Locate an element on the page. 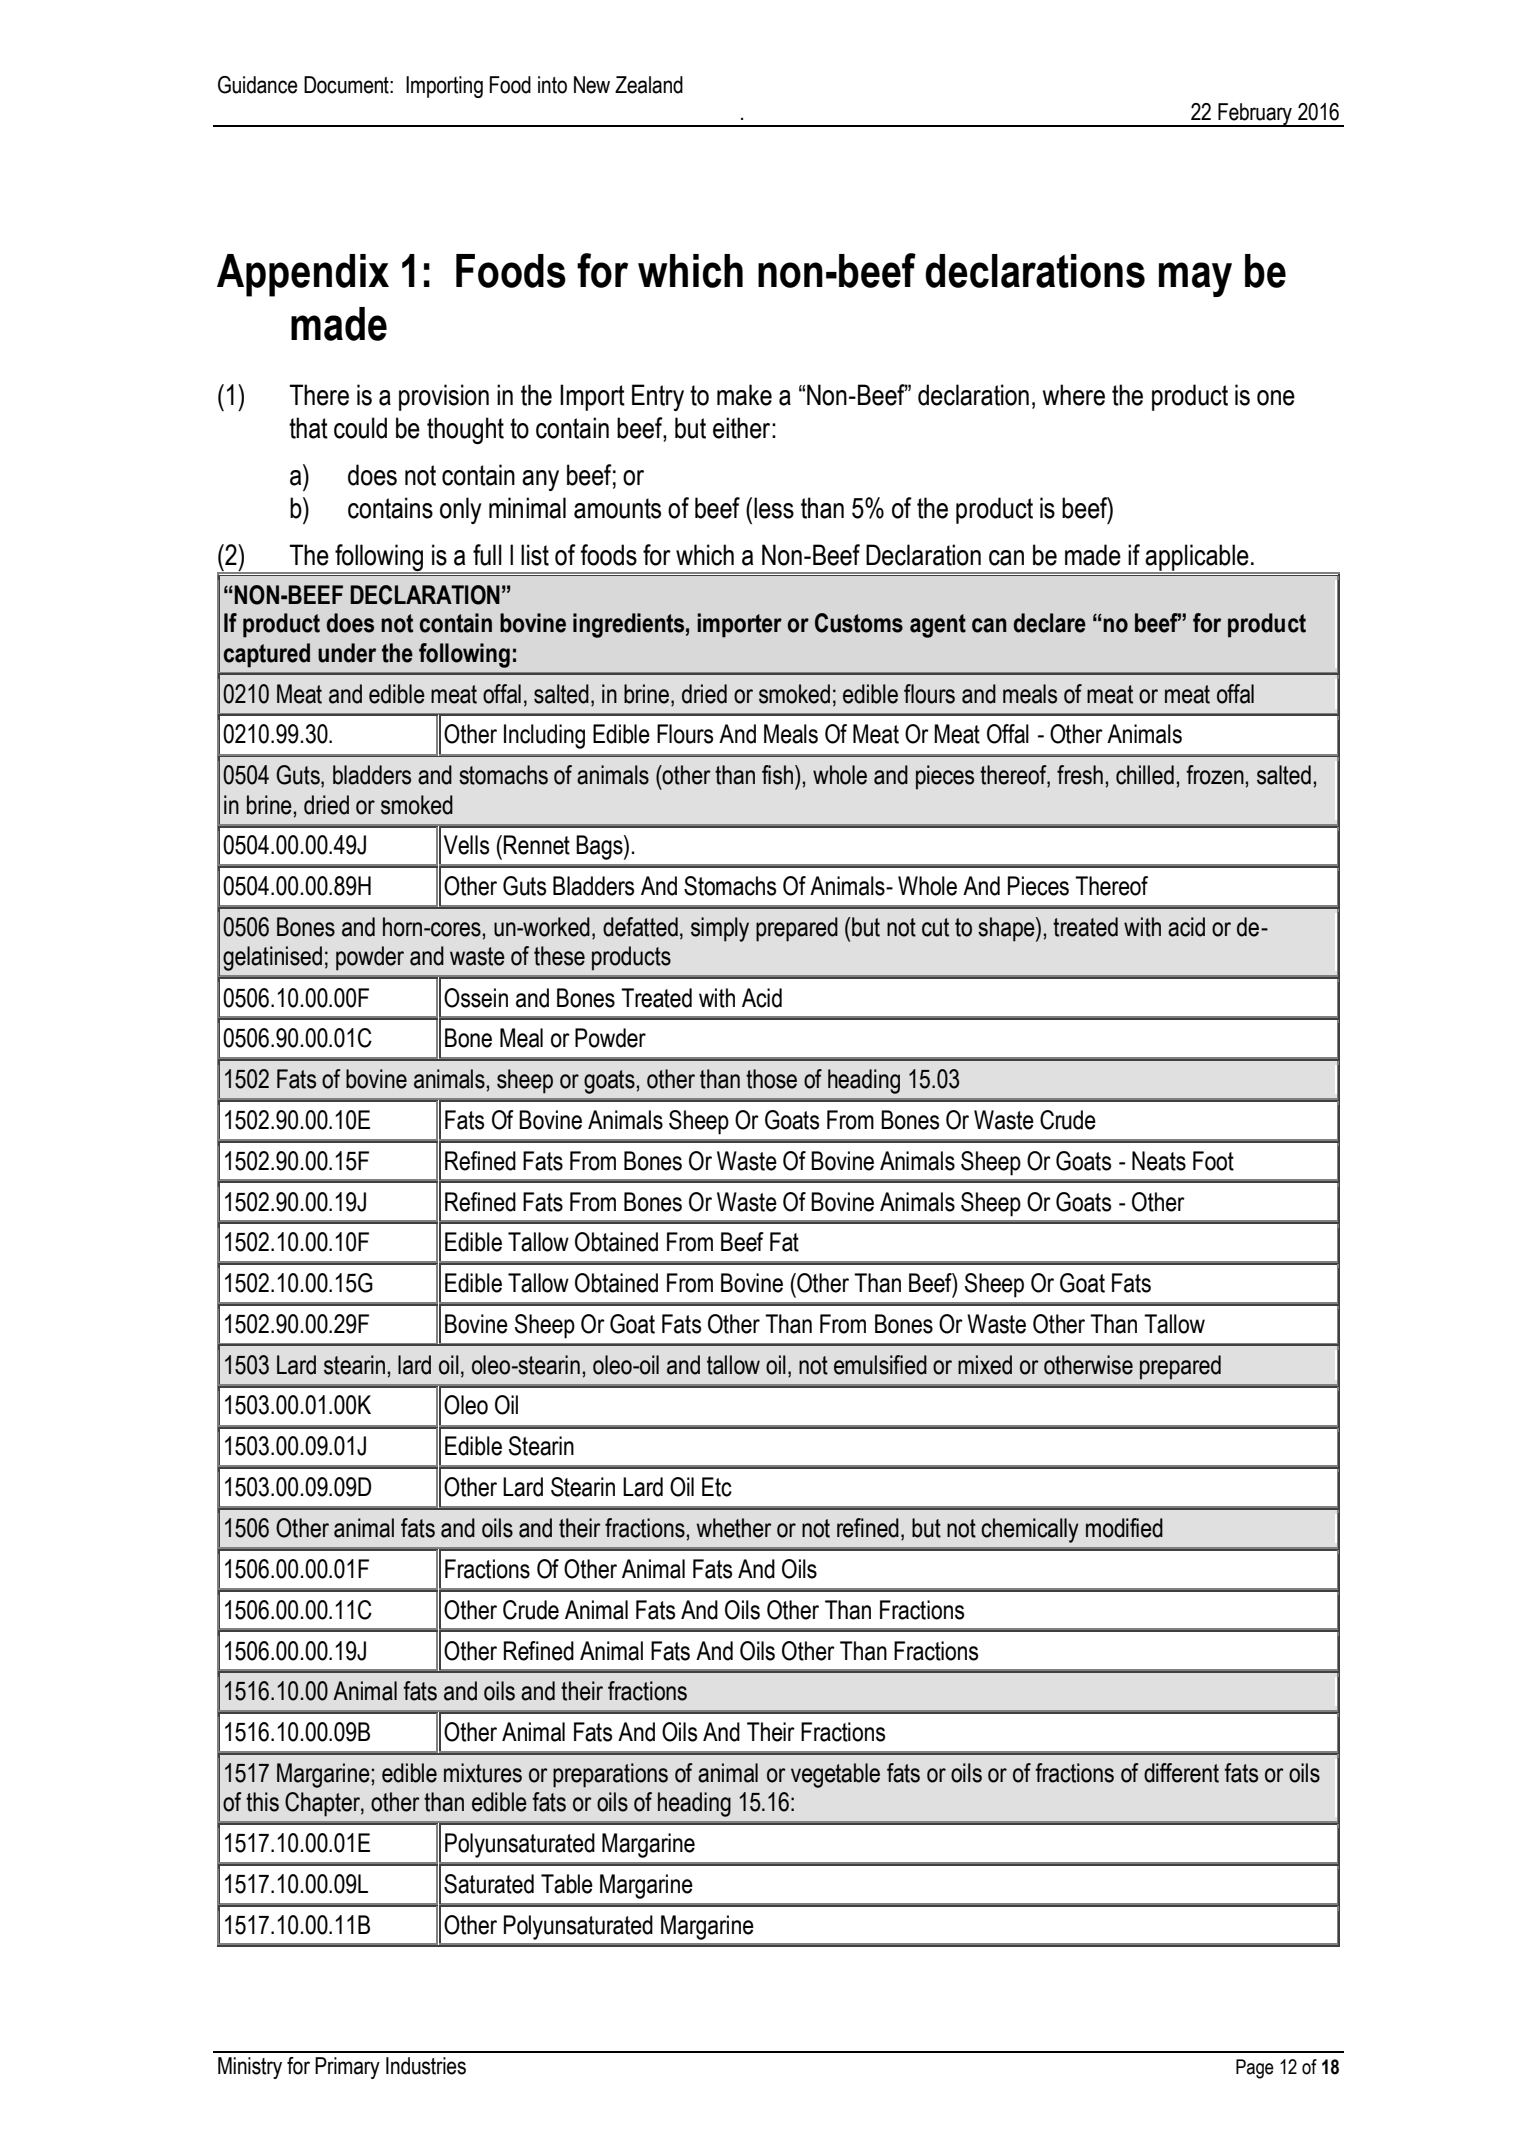 This page has height=2151, width=1520. Foot is located at coordinates (1213, 1161).
